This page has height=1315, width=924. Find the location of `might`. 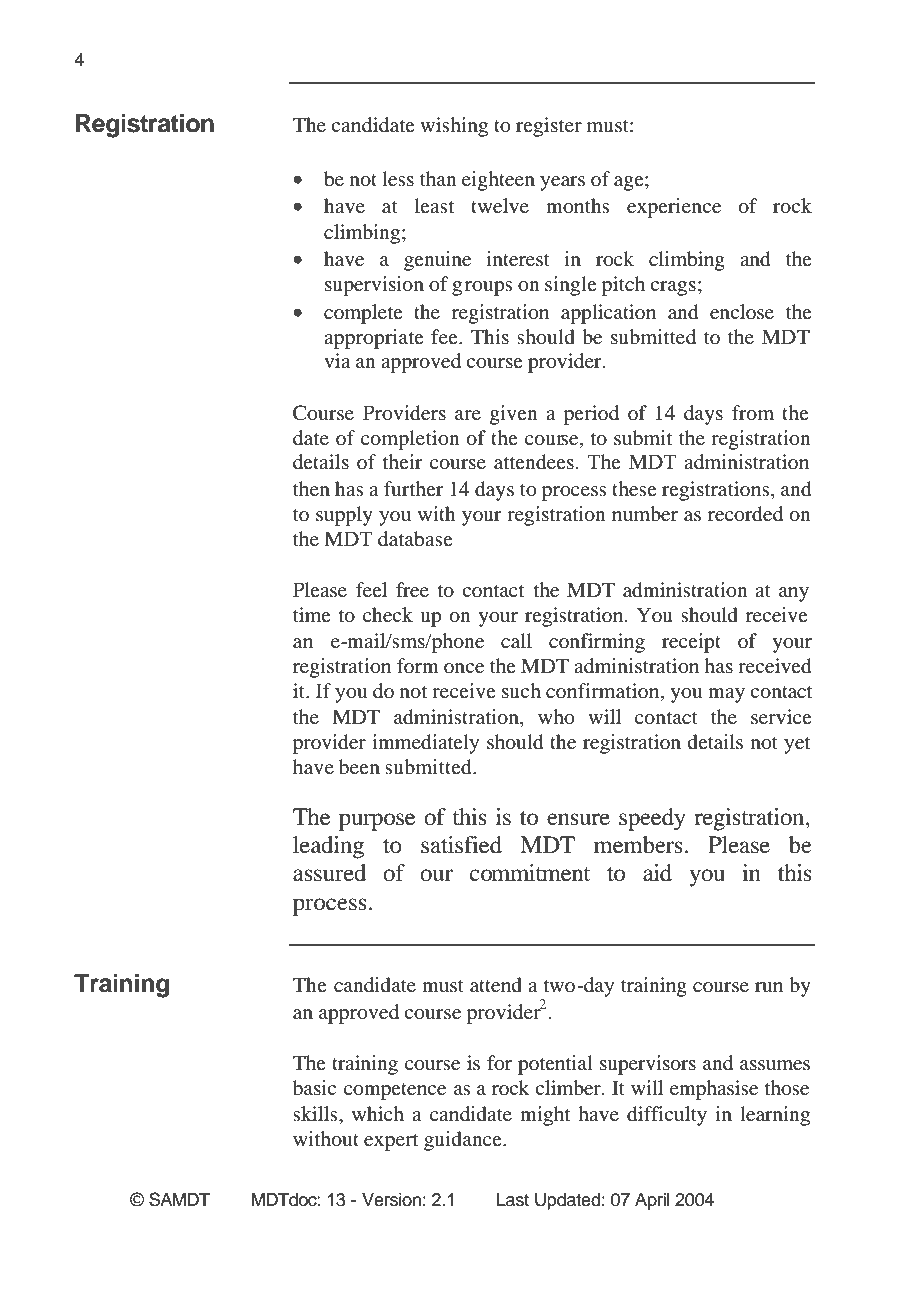

might is located at coordinates (545, 1116).
